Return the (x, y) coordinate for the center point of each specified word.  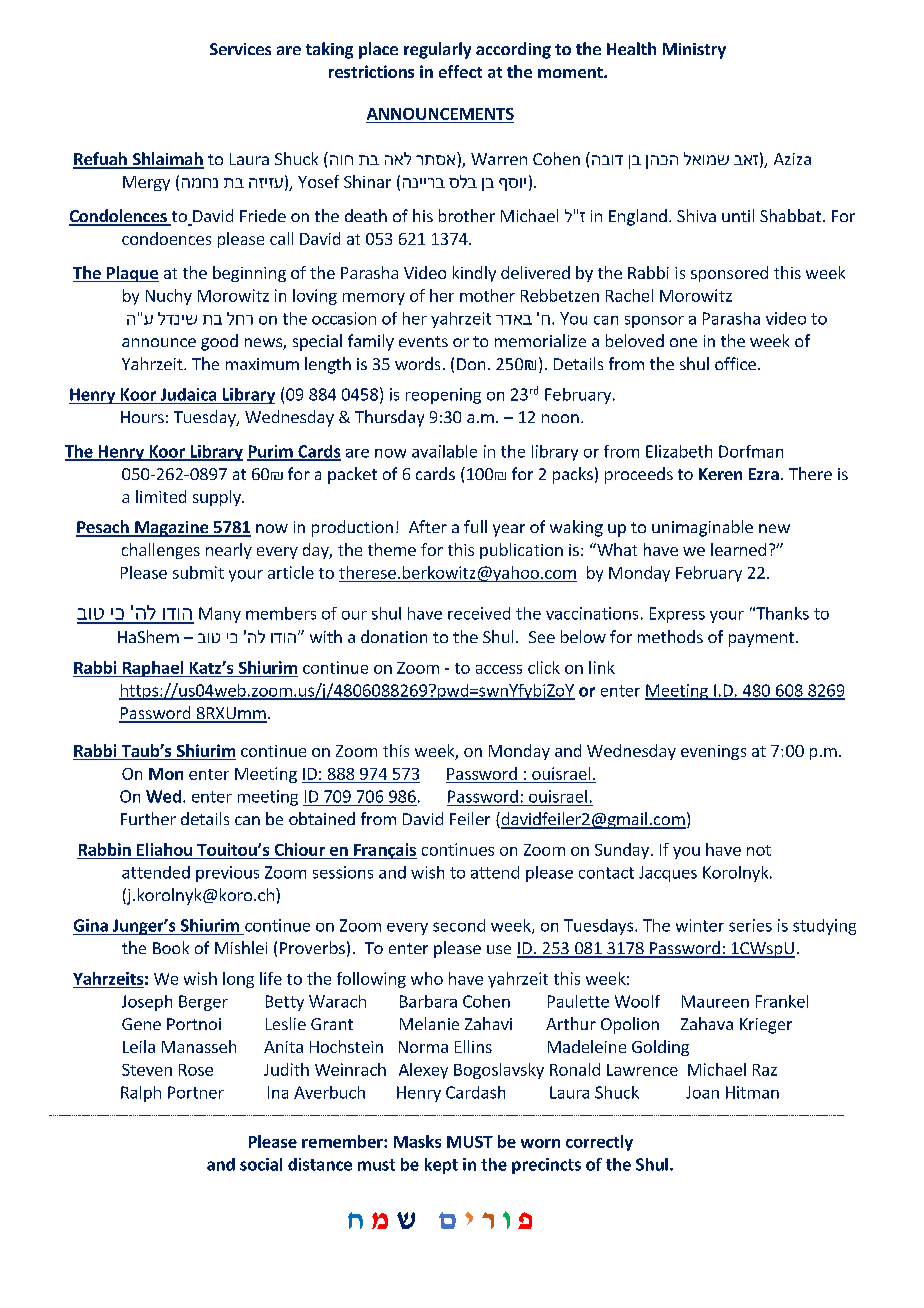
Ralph (141, 1094)
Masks (417, 1141)
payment (761, 639)
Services (240, 49)
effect (460, 71)
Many (220, 615)
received (479, 613)
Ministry (694, 51)
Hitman (752, 1092)
